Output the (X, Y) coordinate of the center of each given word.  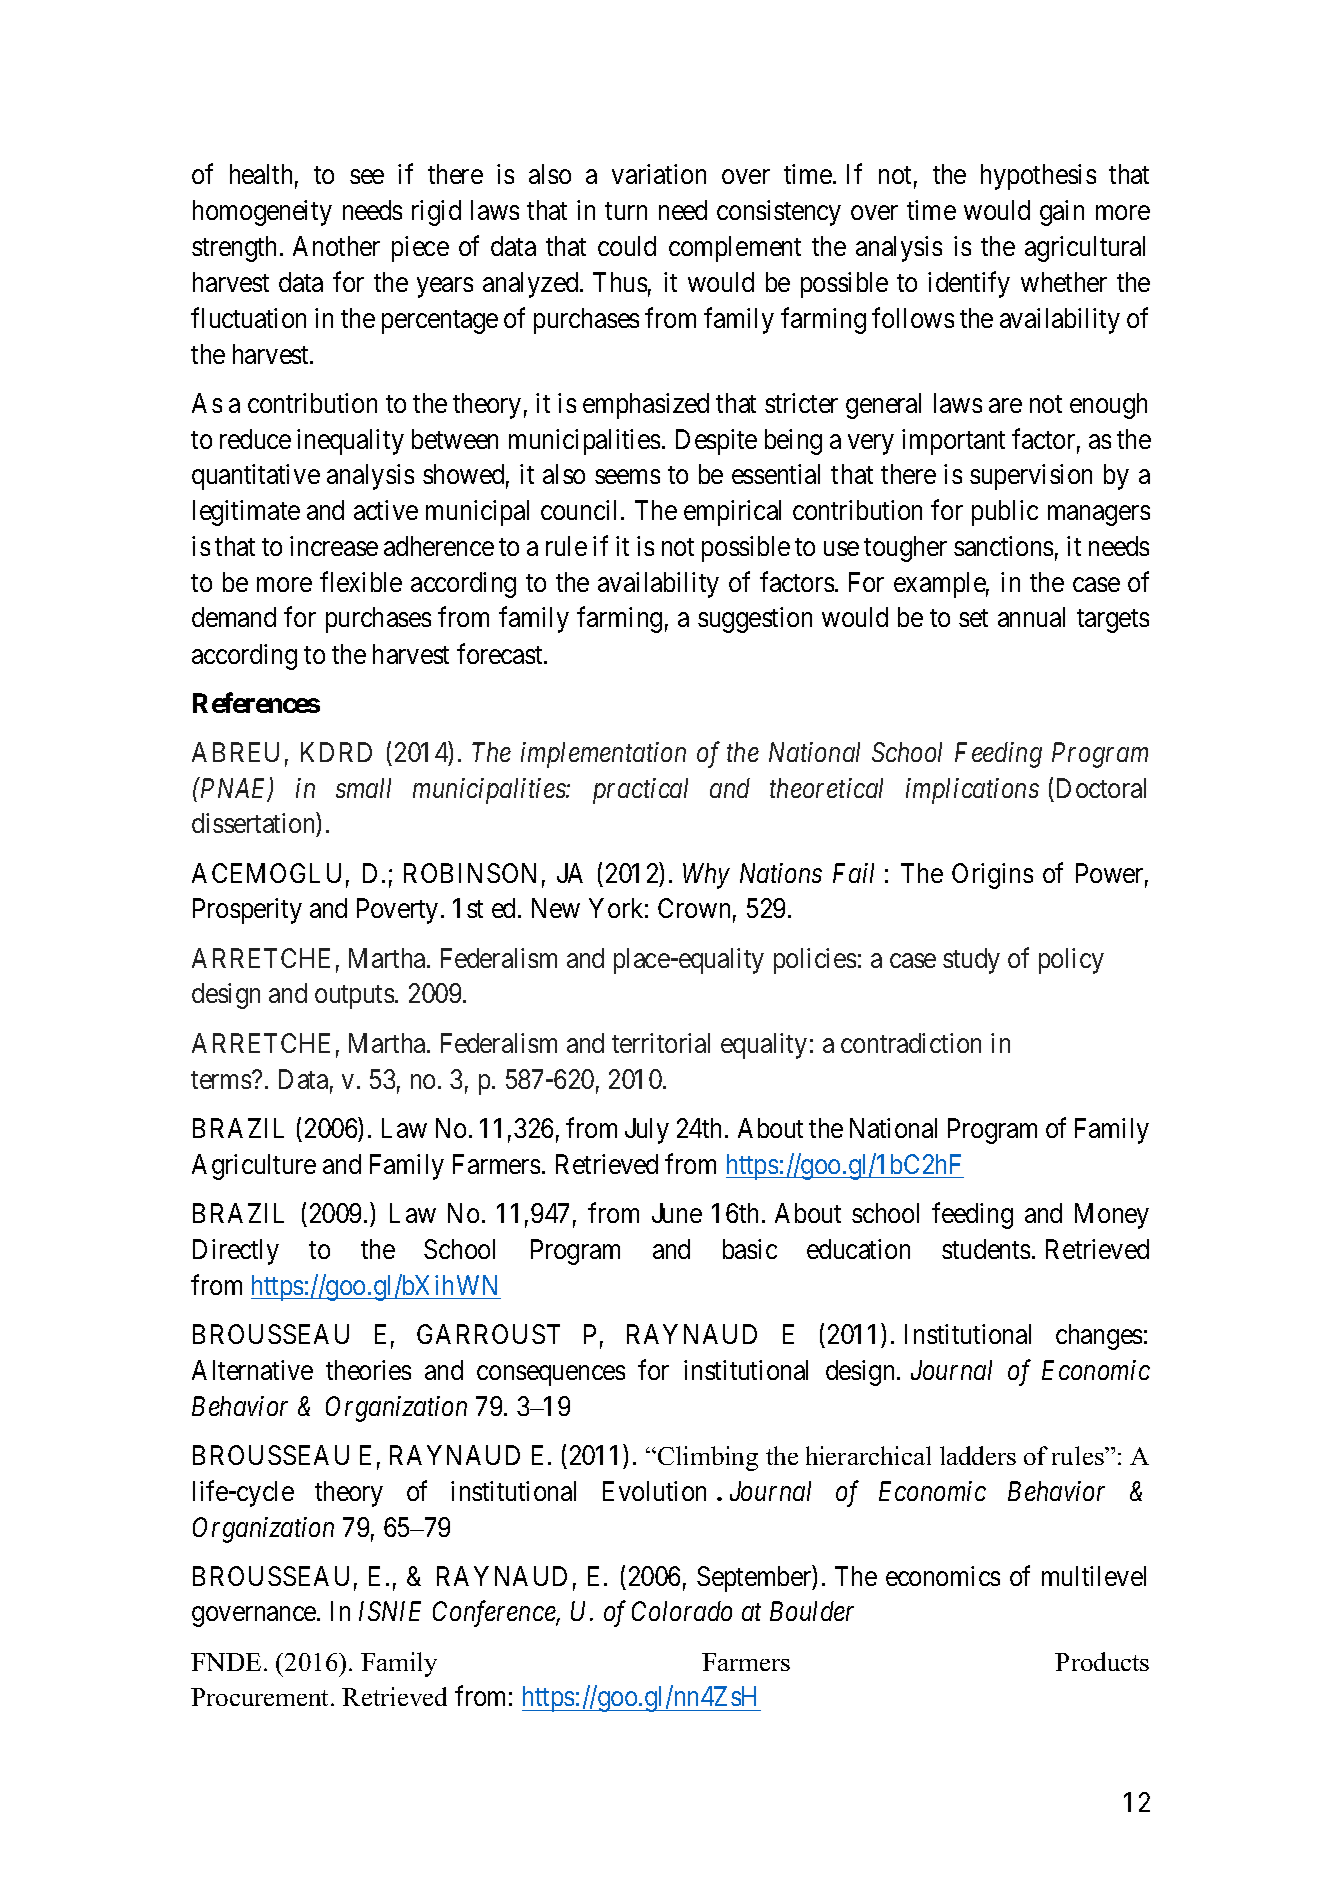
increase (334, 546)
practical (640, 791)
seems (627, 477)
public (1005, 513)
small (363, 788)
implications (972, 791)
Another (336, 246)
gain (1062, 213)
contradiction (911, 1043)
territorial (661, 1043)
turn (626, 211)
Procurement (261, 1697)
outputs (354, 997)
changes (1099, 1337)
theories (368, 1370)
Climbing (708, 1458)
